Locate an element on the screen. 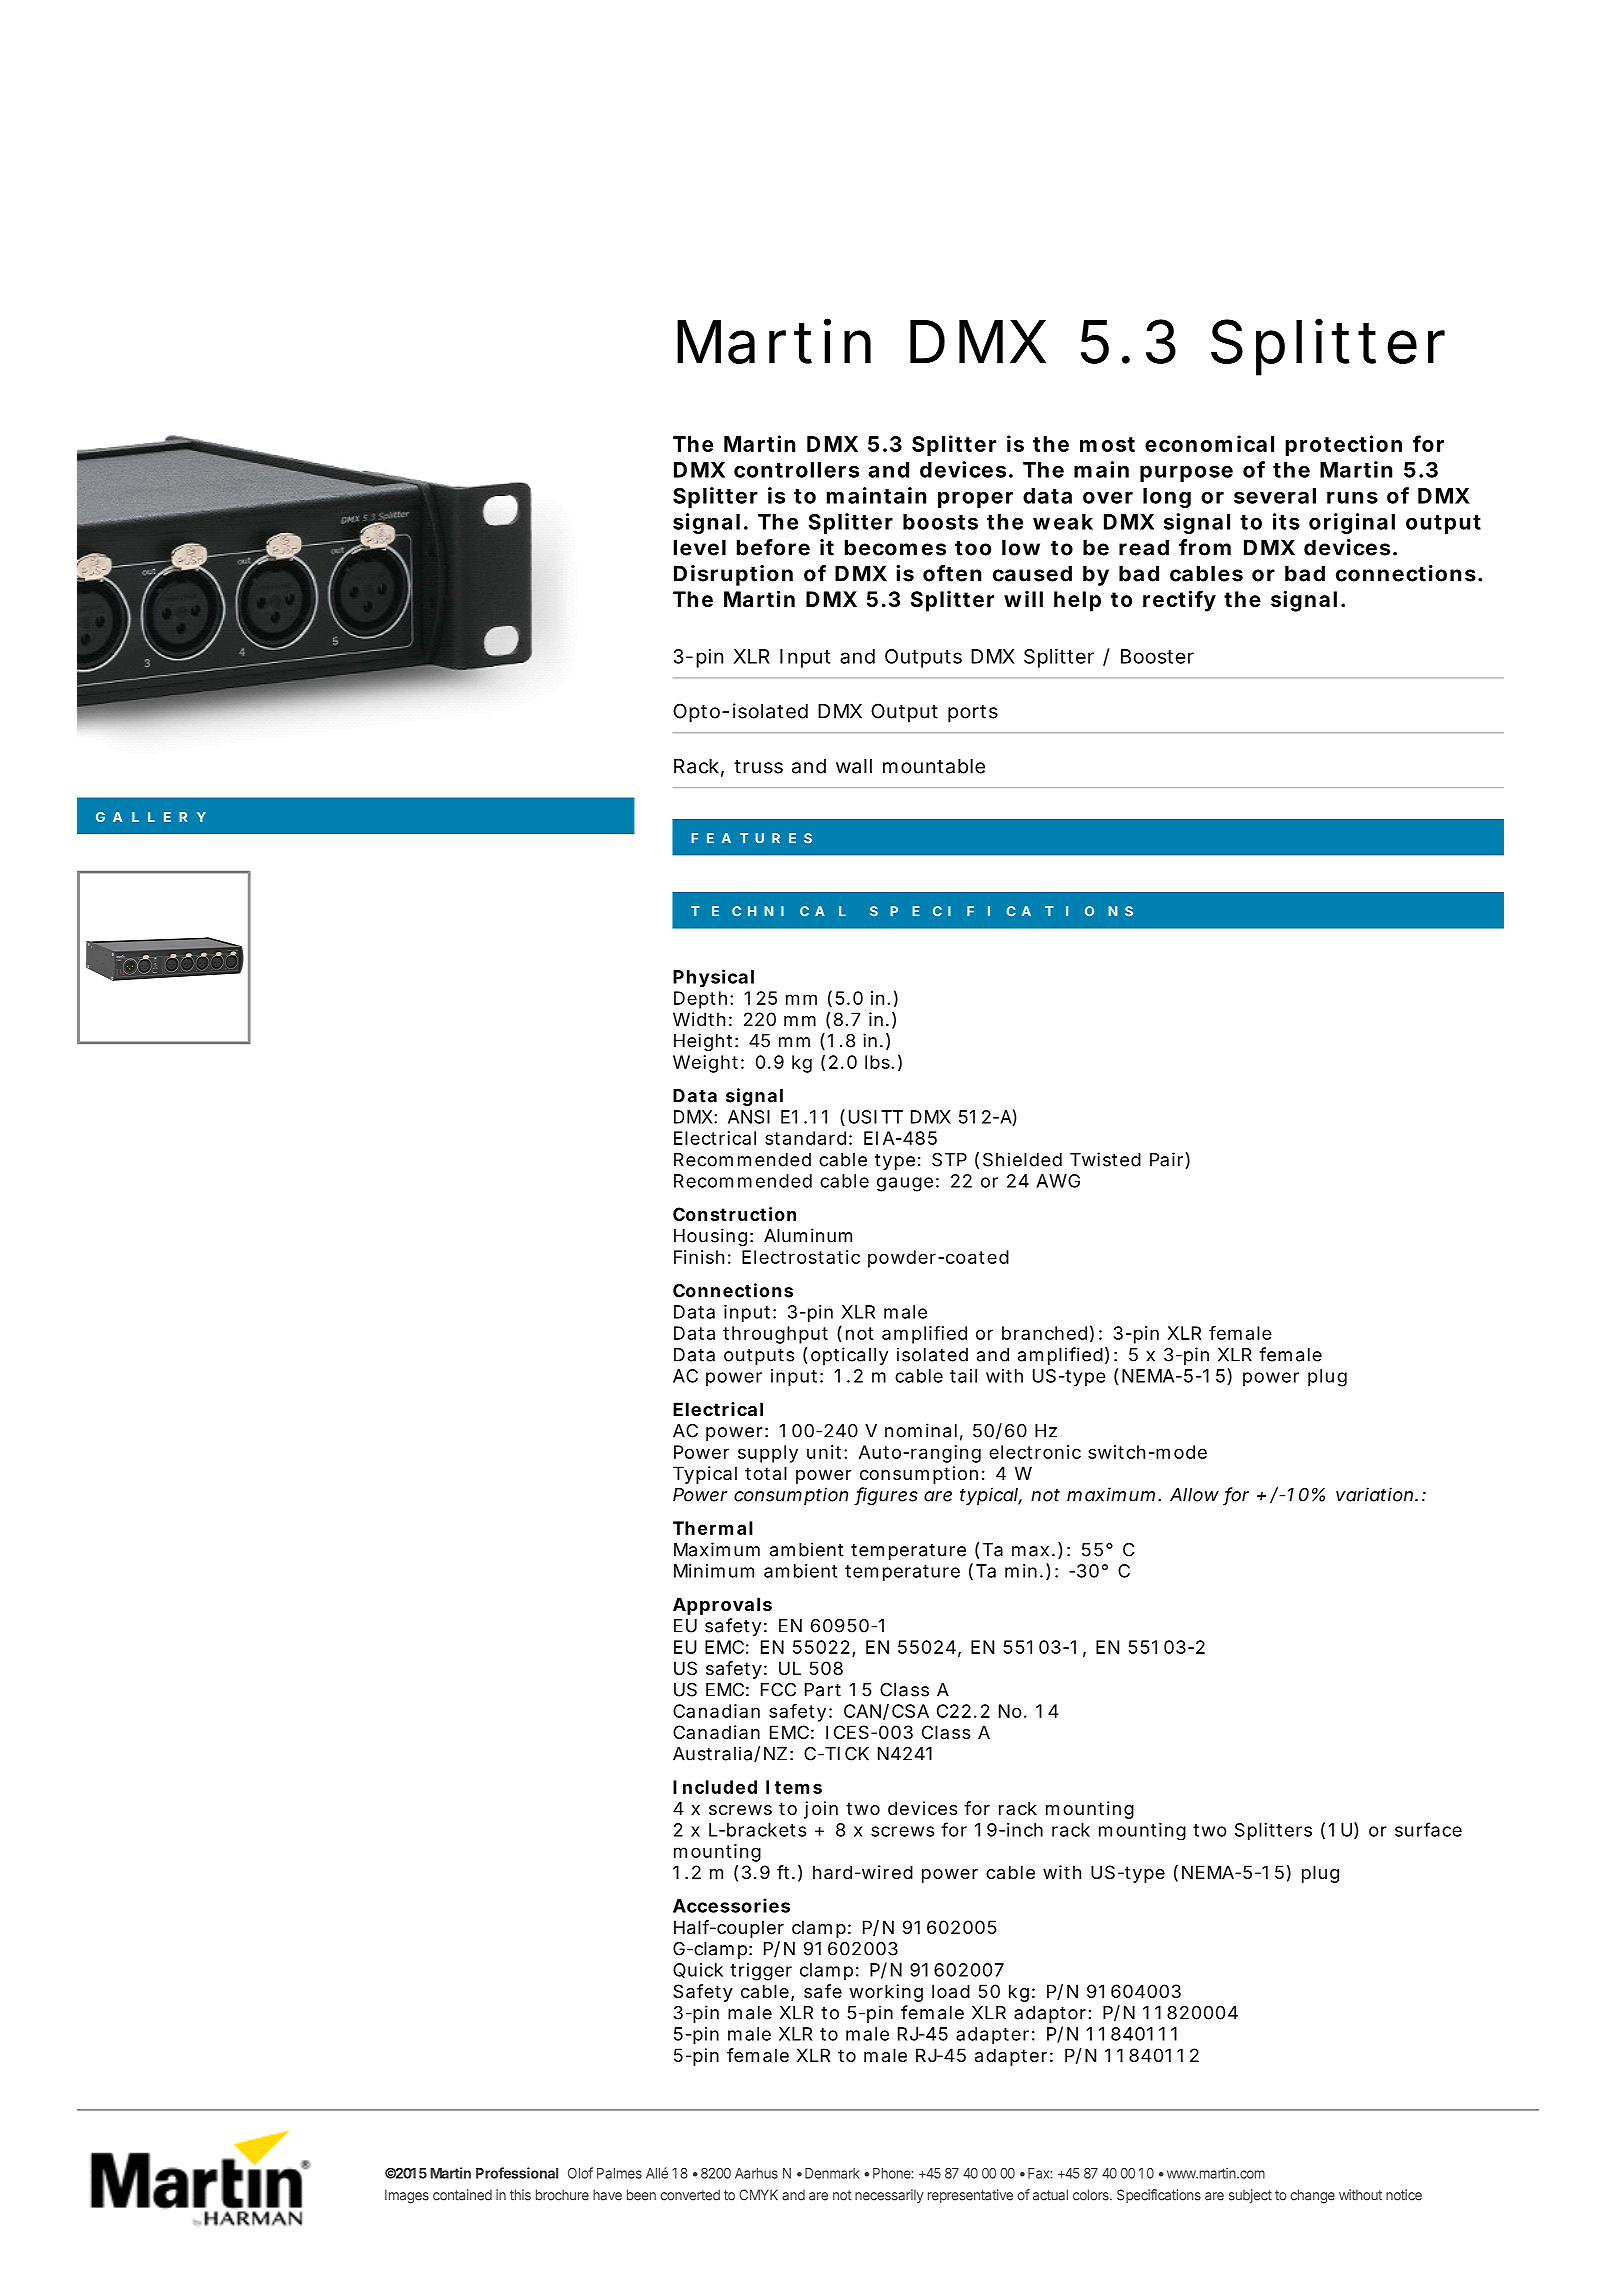  Phone is located at coordinates (892, 2173).
